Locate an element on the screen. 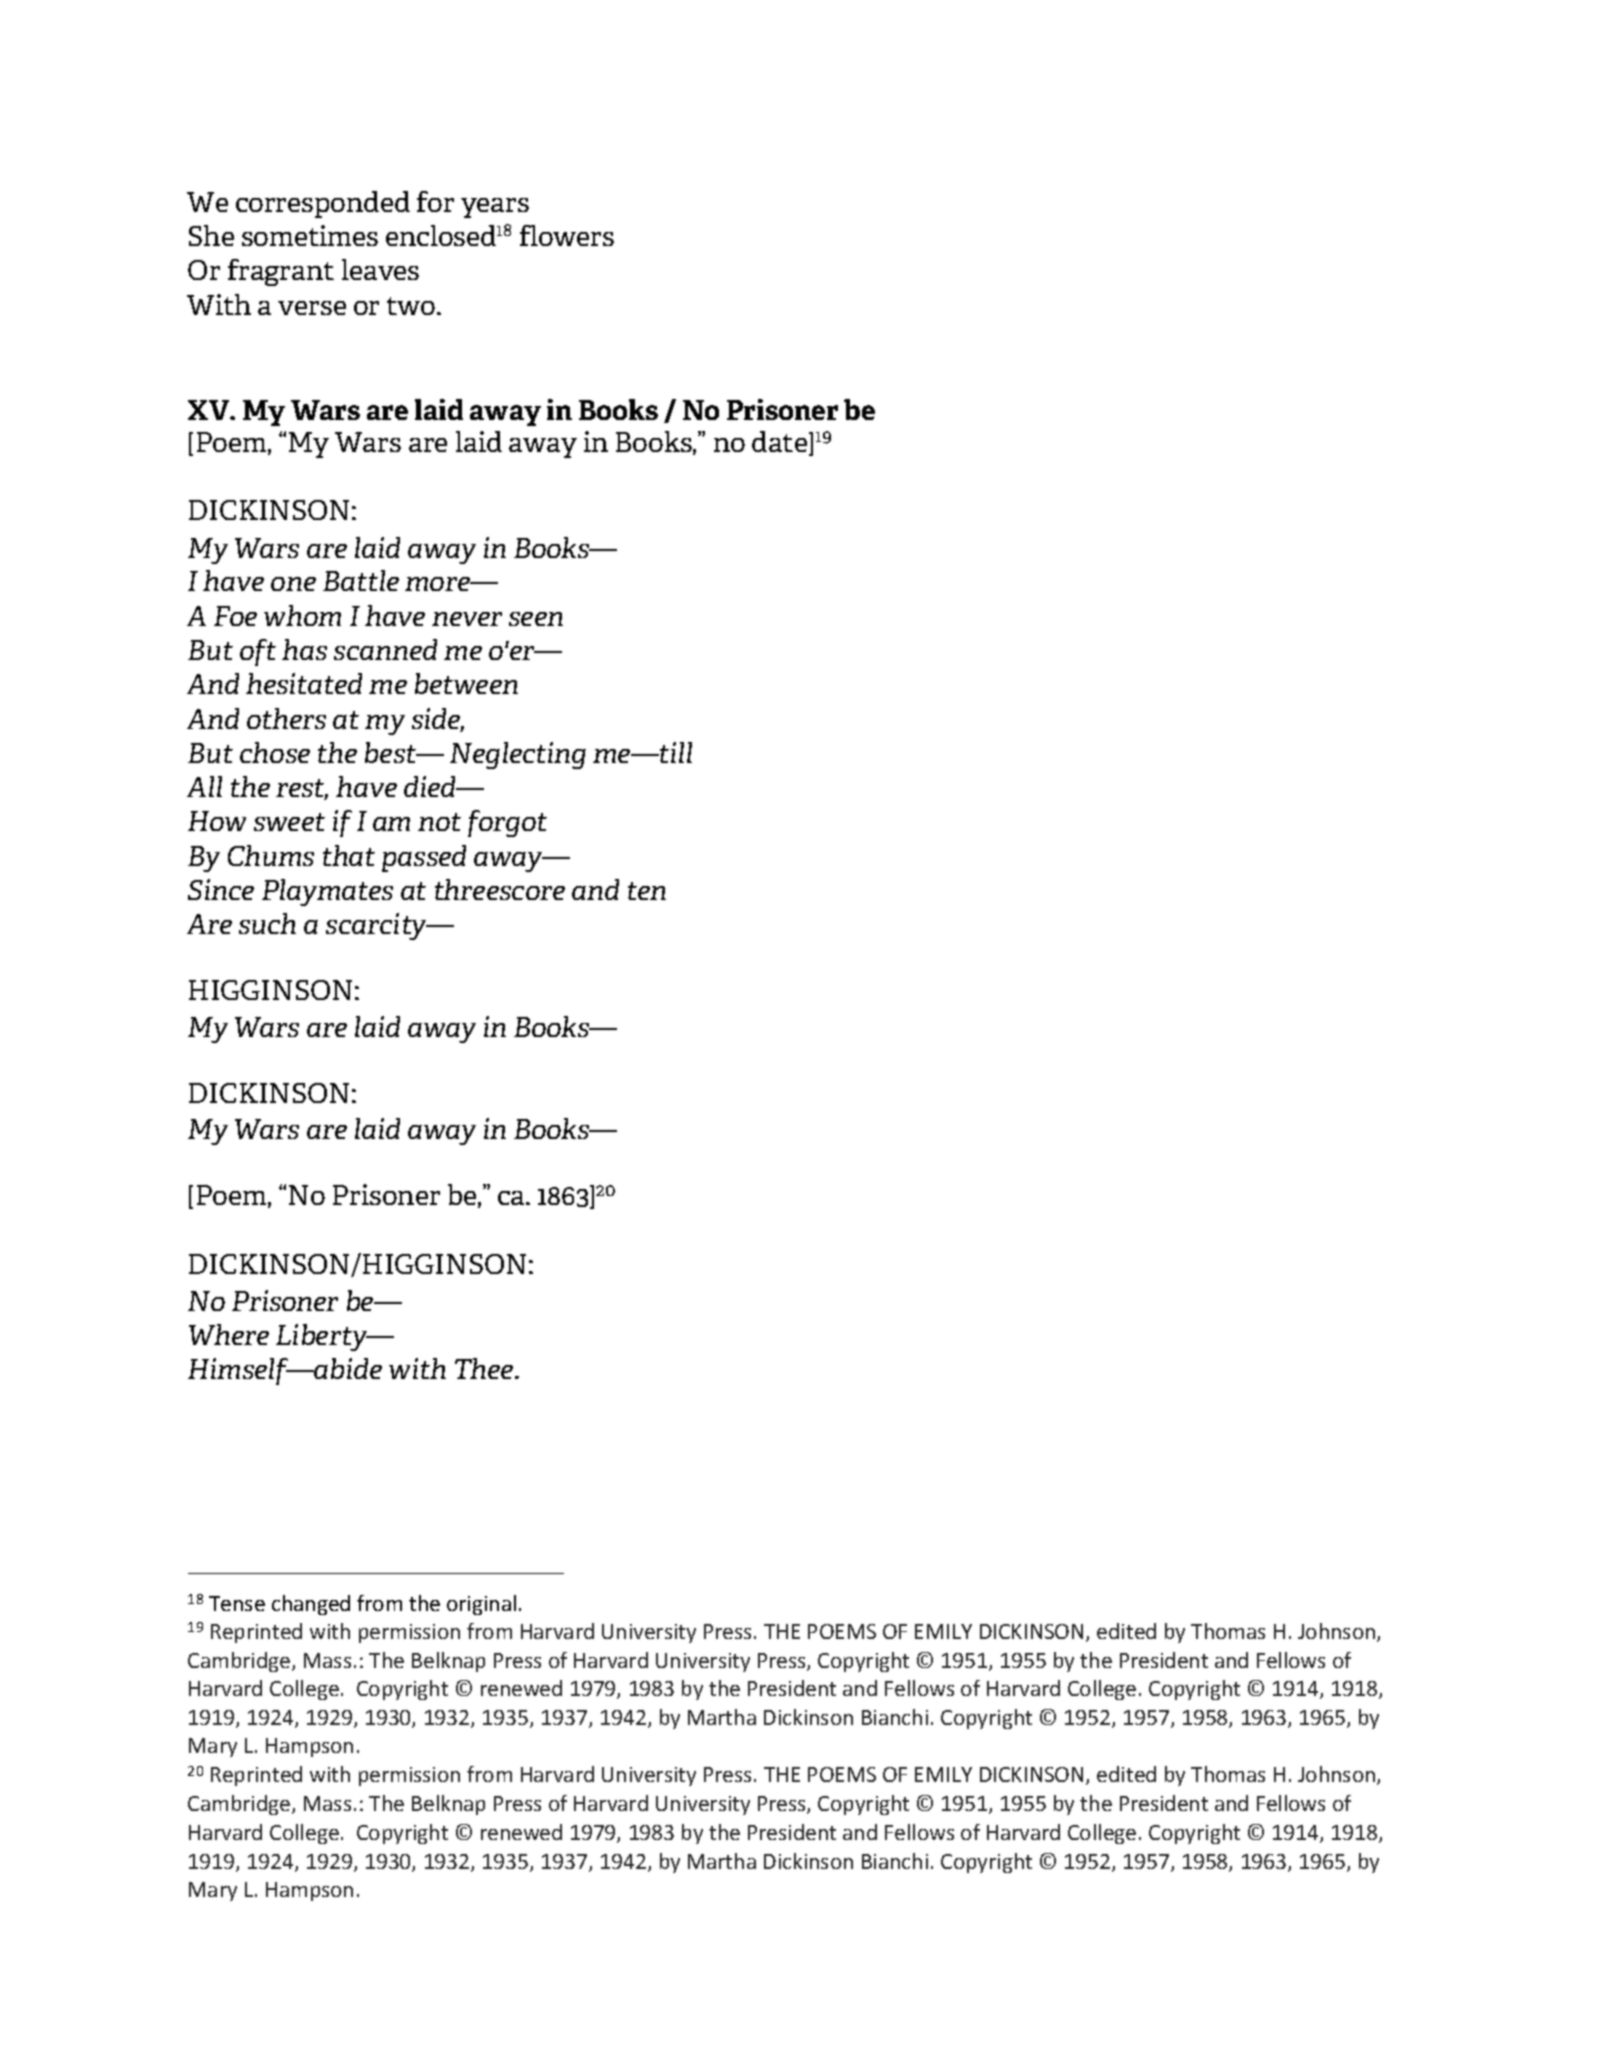  years is located at coordinates (495, 208).
